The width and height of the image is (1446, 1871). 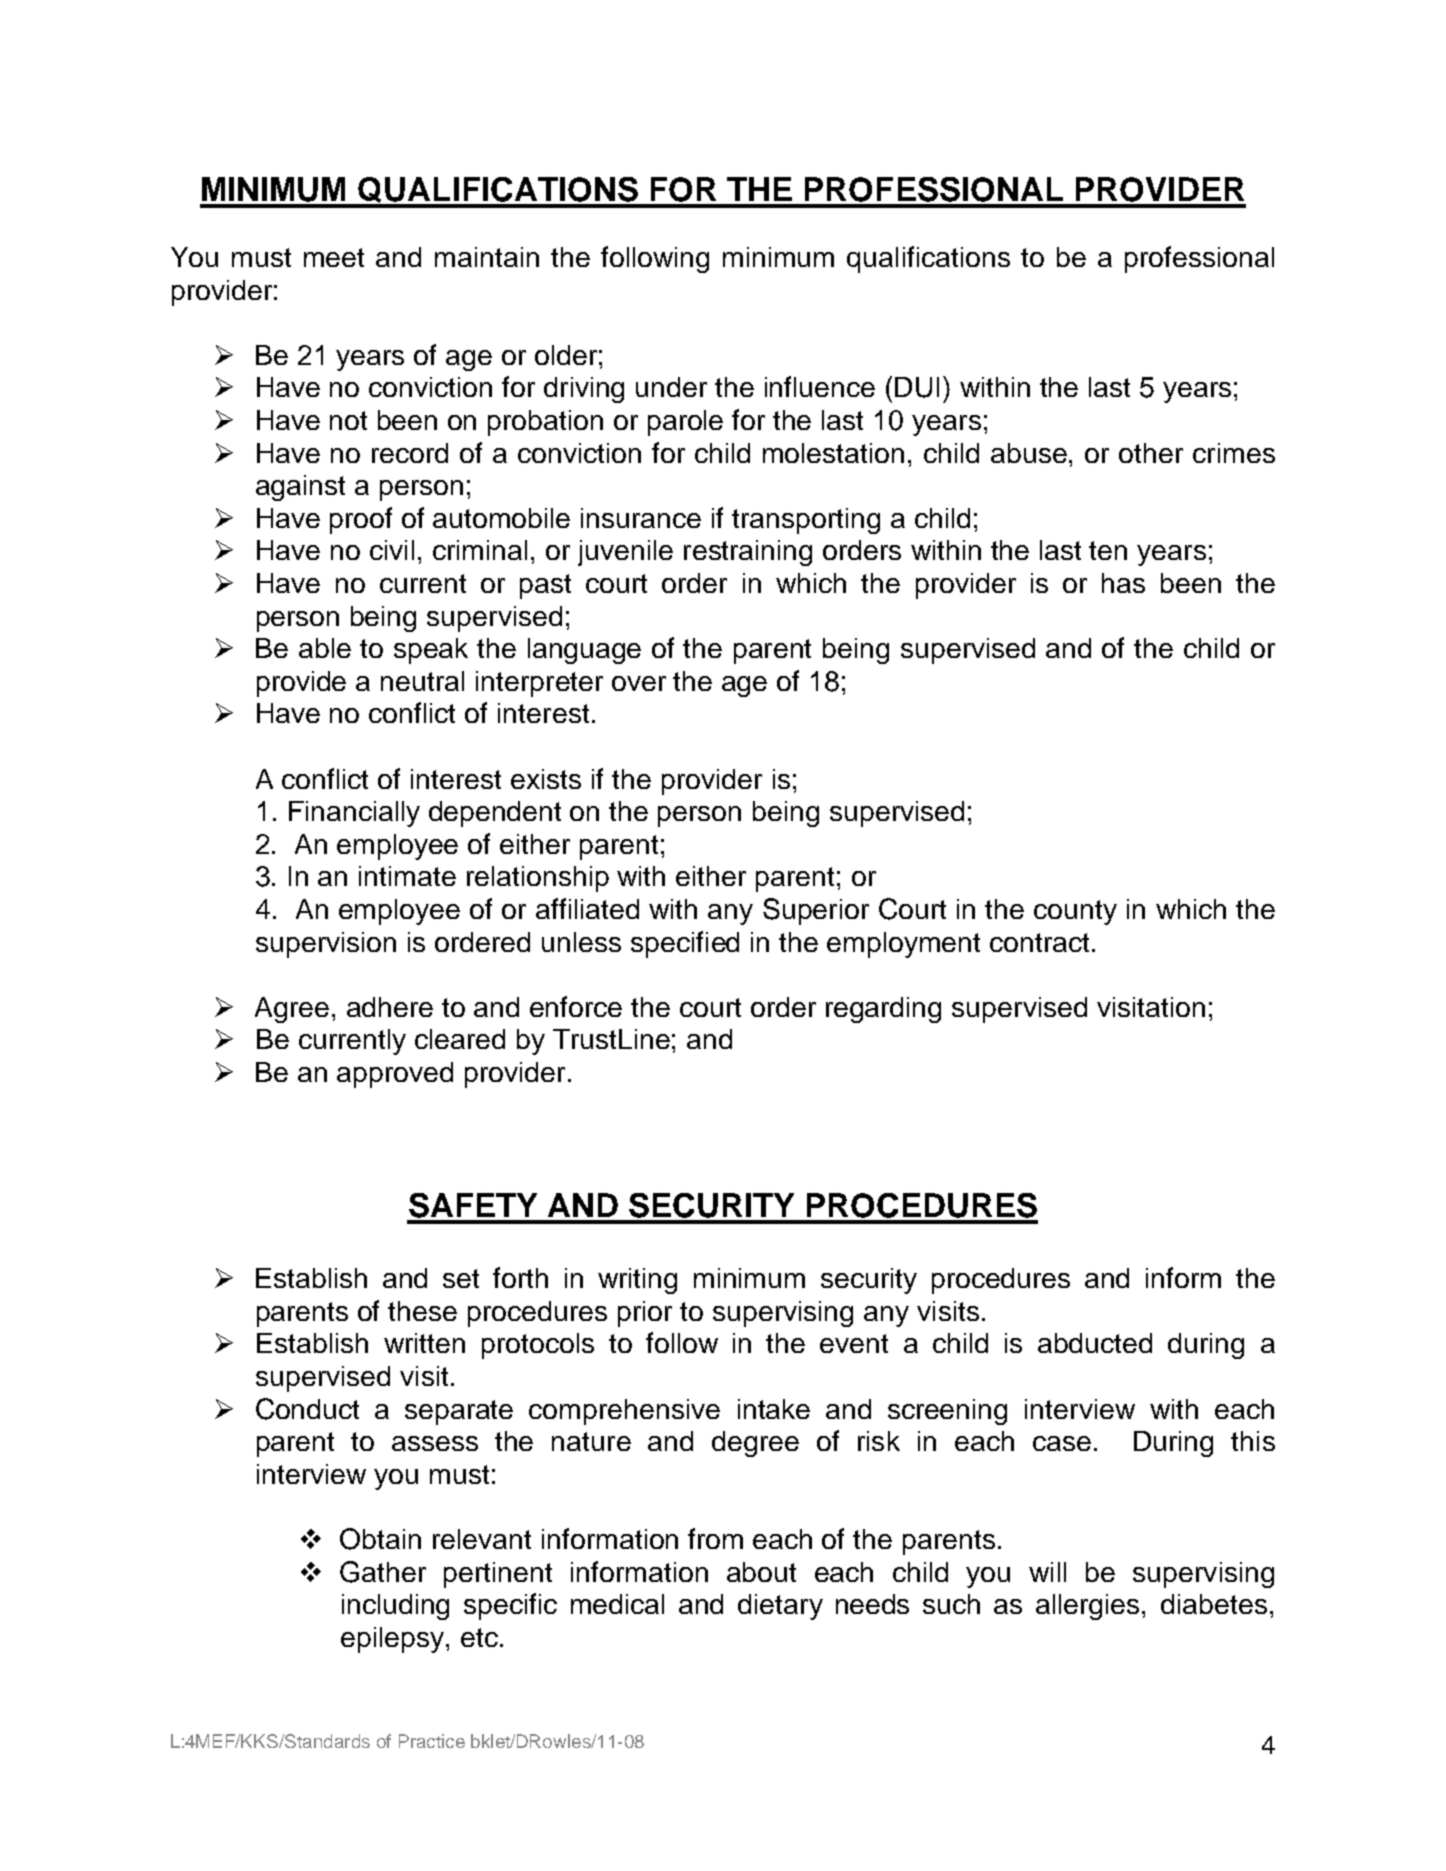 What do you see at coordinates (883, 1010) in the image?
I see `regarding` at bounding box center [883, 1010].
